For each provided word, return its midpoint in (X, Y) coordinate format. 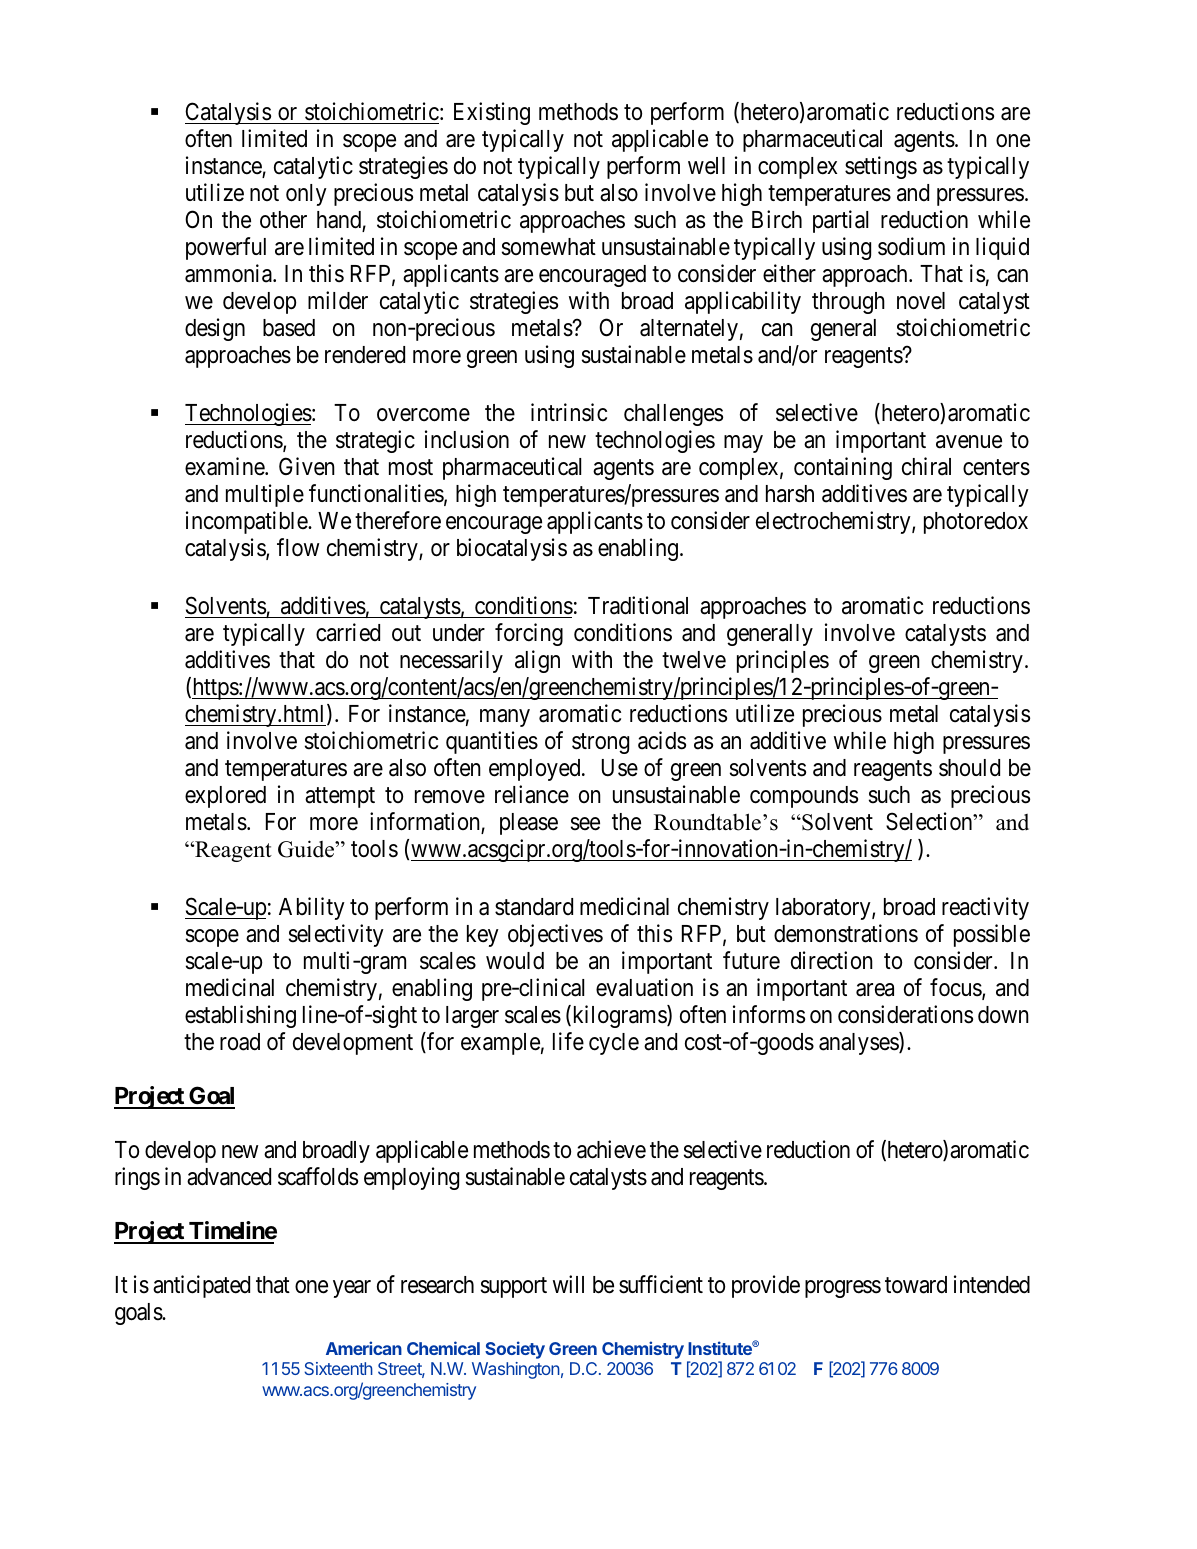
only (306, 195)
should (969, 768)
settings (881, 167)
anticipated (201, 1286)
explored (225, 797)
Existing (492, 113)
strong (600, 743)
